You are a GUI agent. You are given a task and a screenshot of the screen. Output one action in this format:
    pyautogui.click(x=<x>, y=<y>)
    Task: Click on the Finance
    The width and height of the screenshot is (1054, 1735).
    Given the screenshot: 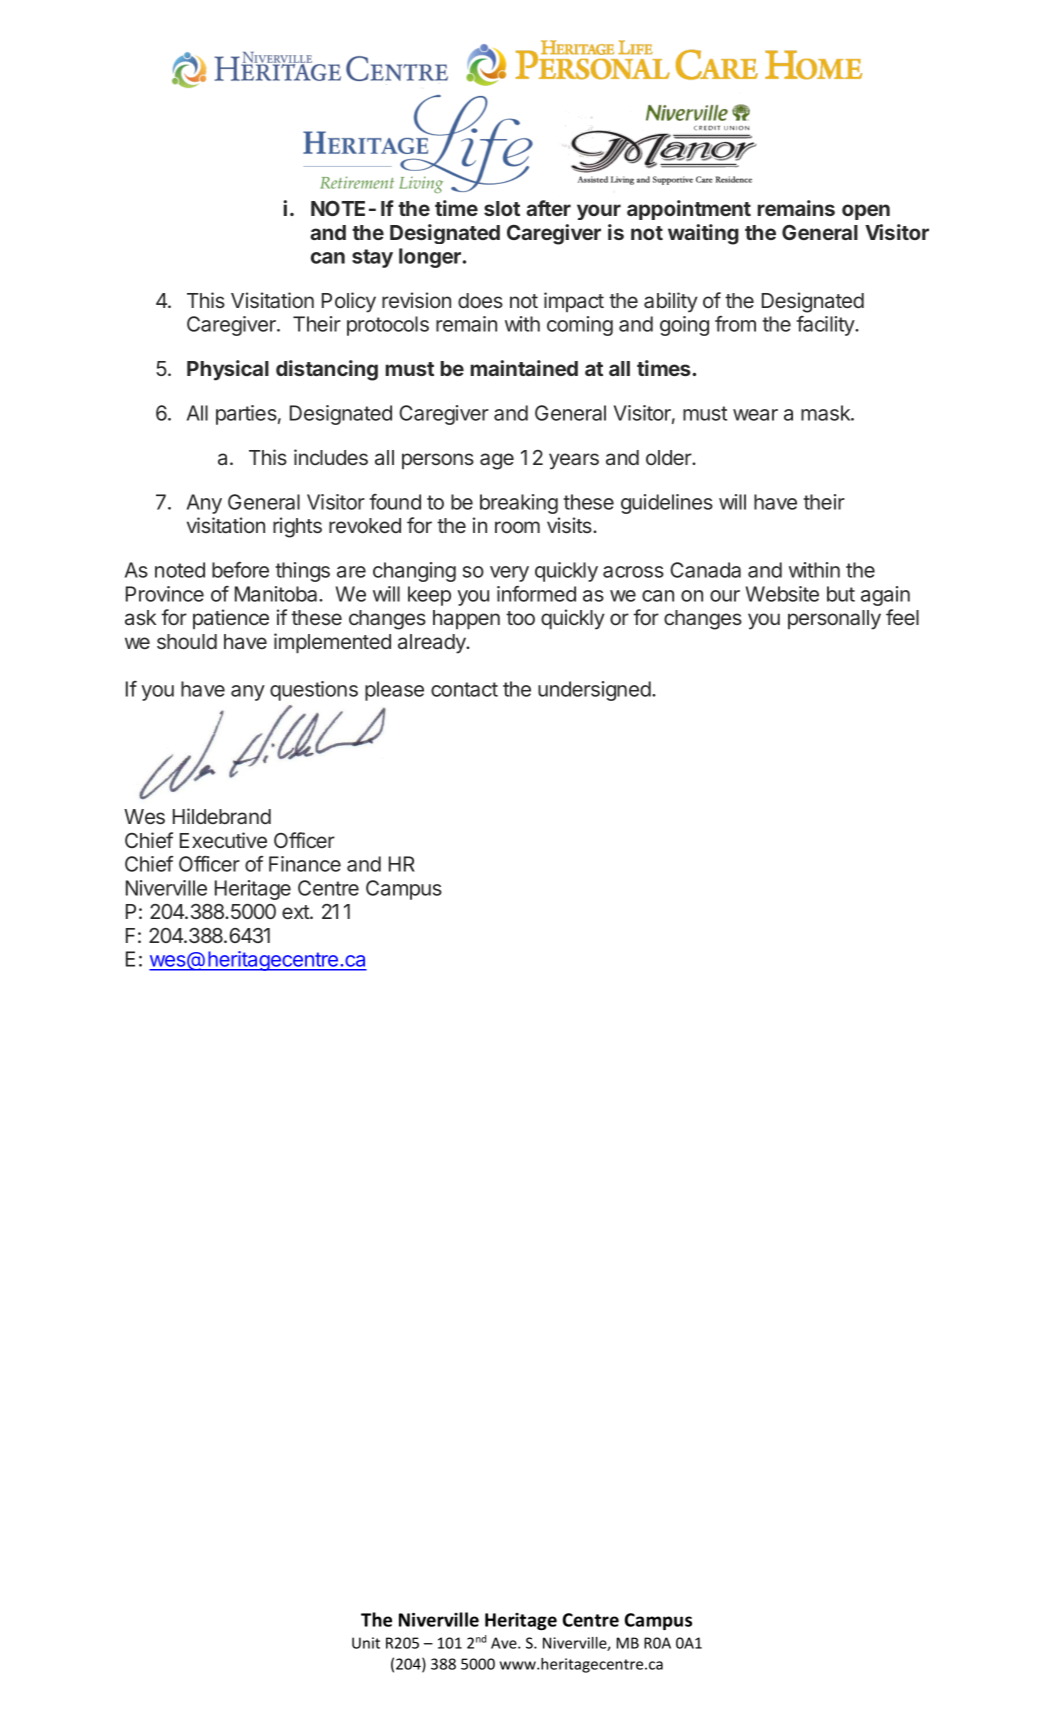 What is the action you would take?
    pyautogui.click(x=305, y=864)
